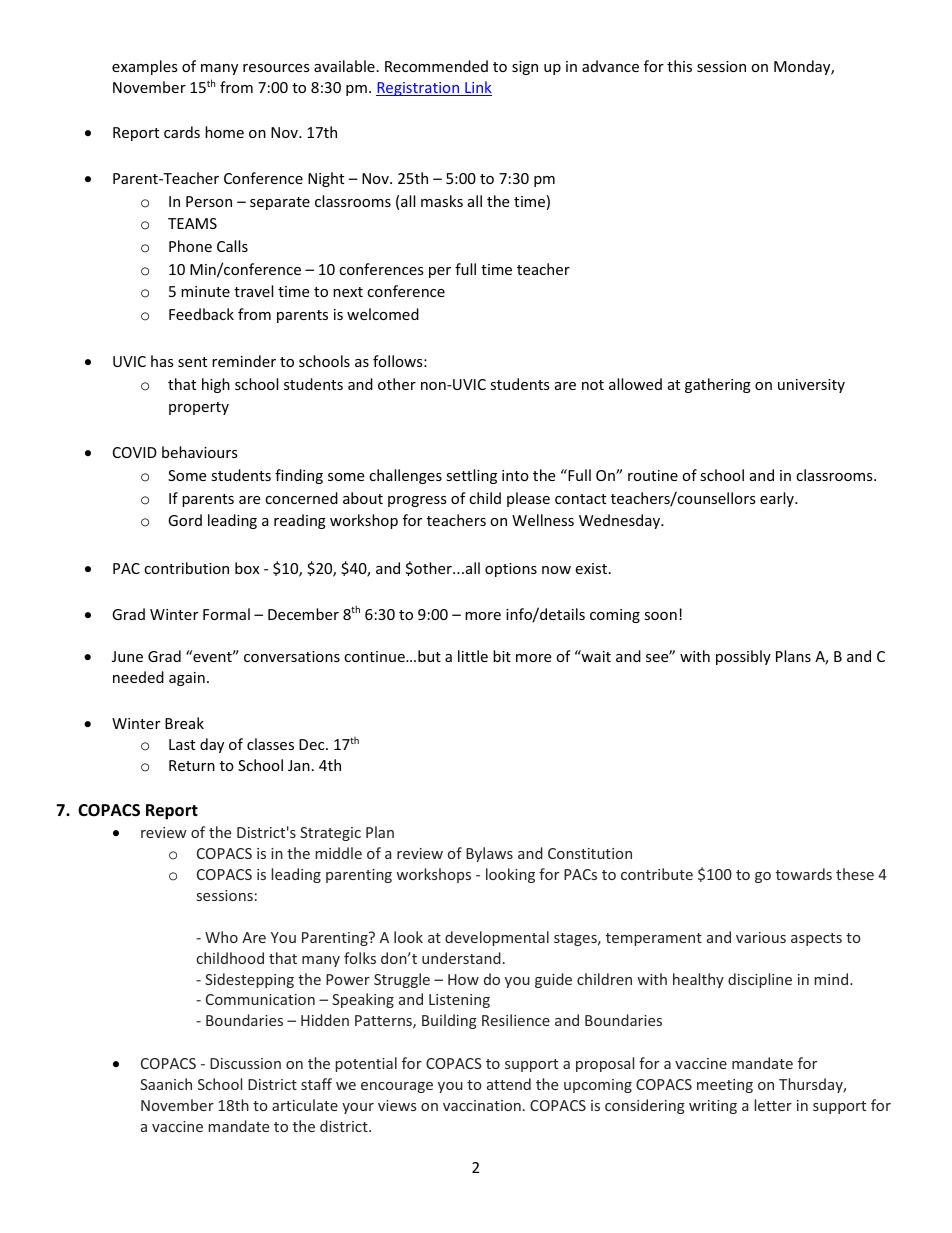 The height and width of the image is (1233, 952). Describe the element at coordinates (224, 132) in the image. I see `home` at that location.
